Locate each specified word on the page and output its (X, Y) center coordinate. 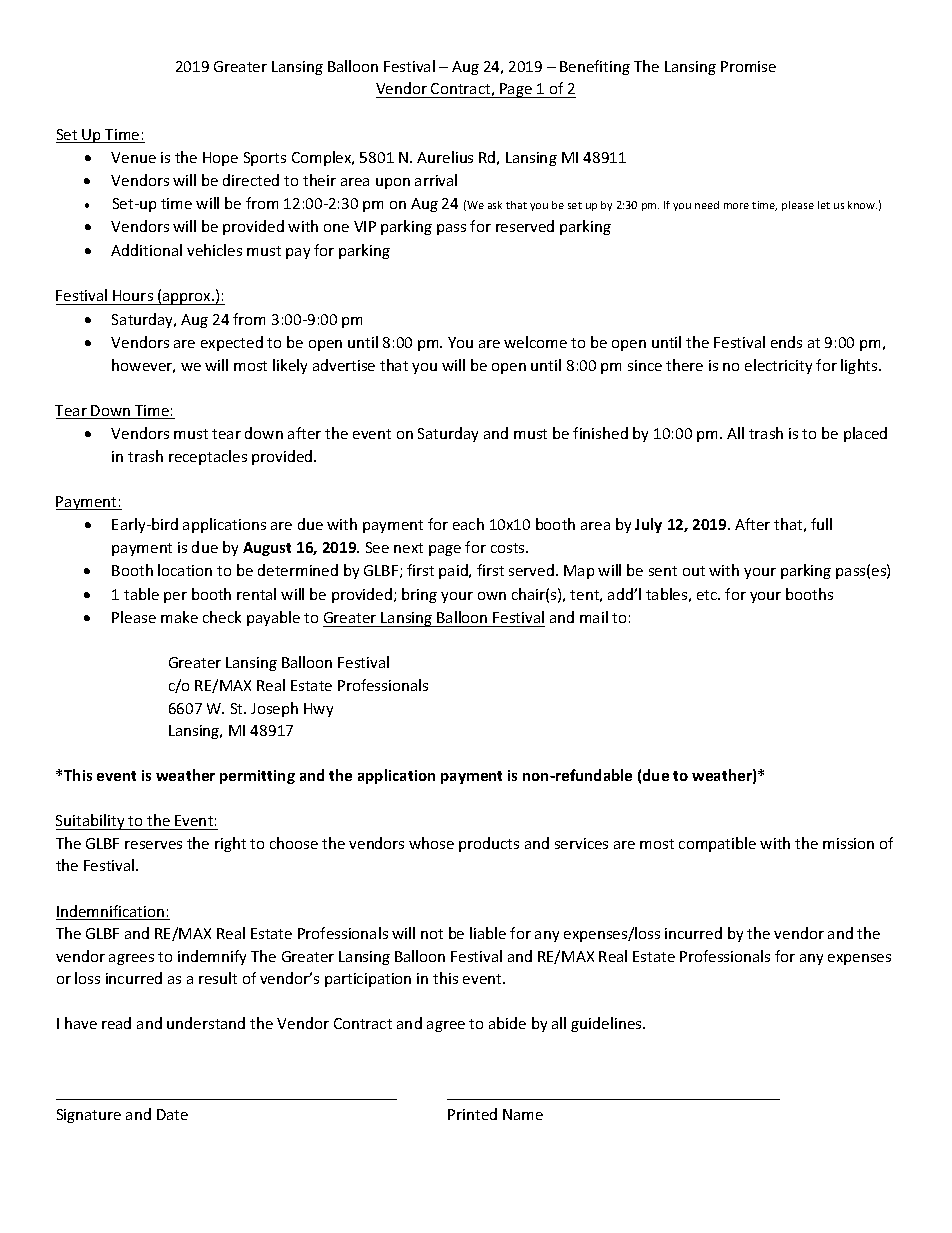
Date (172, 1114)
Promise (748, 66)
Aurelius (445, 157)
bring (419, 595)
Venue (133, 157)
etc (708, 595)
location (185, 570)
